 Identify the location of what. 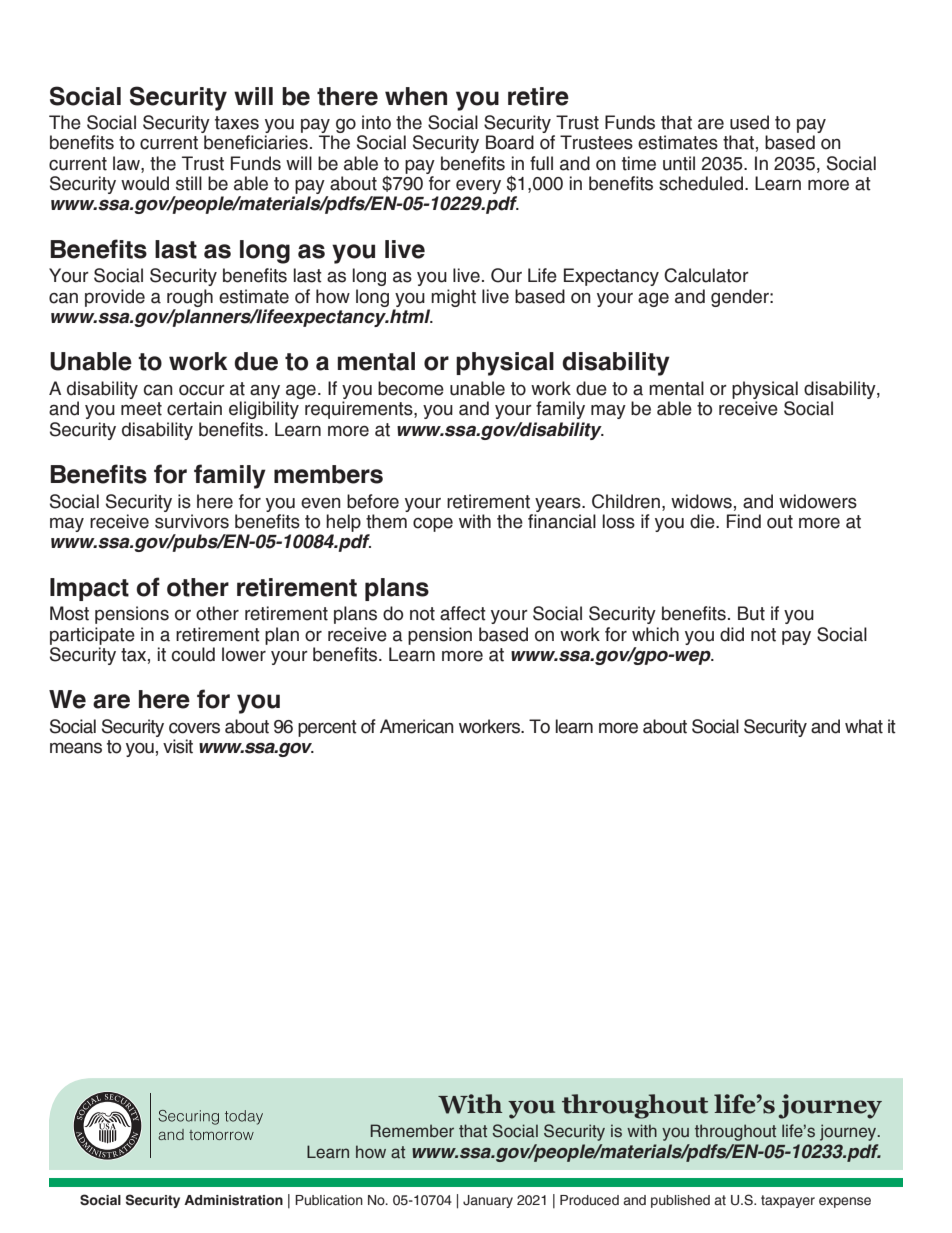
(864, 726).
